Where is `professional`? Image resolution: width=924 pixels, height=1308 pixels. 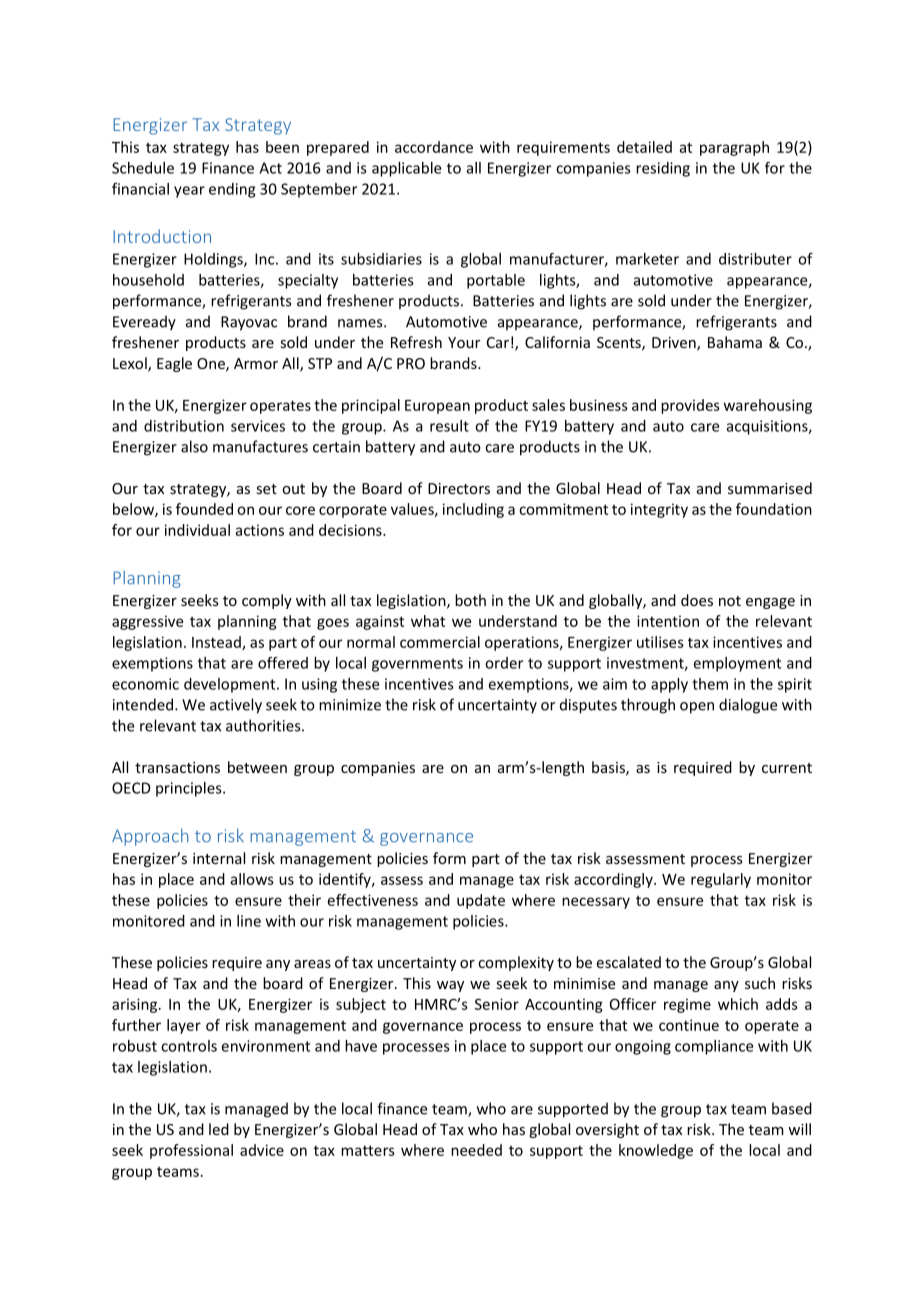
professional is located at coordinates (191, 1151).
